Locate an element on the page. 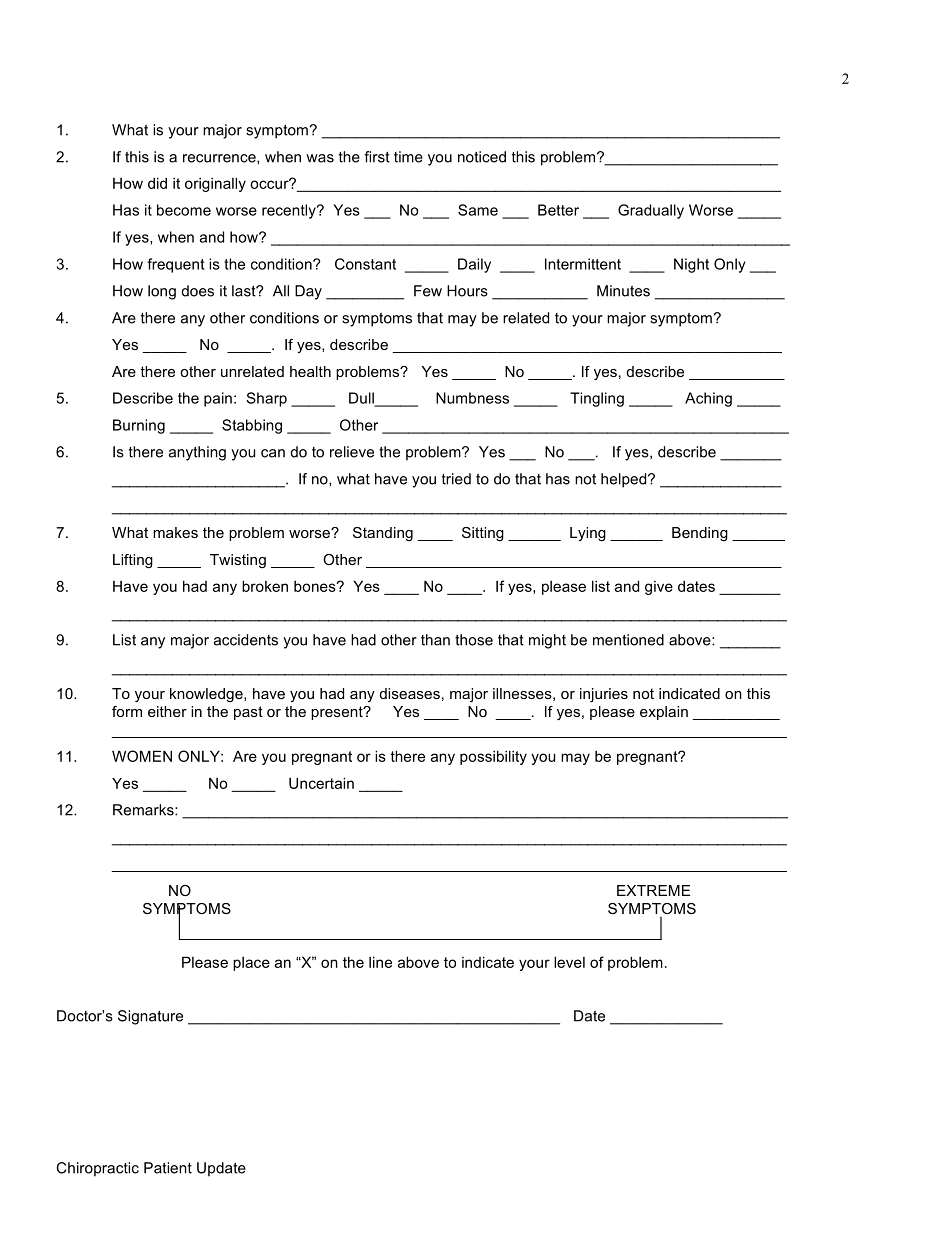 The height and width of the image is (1233, 952). either is located at coordinates (167, 711).
